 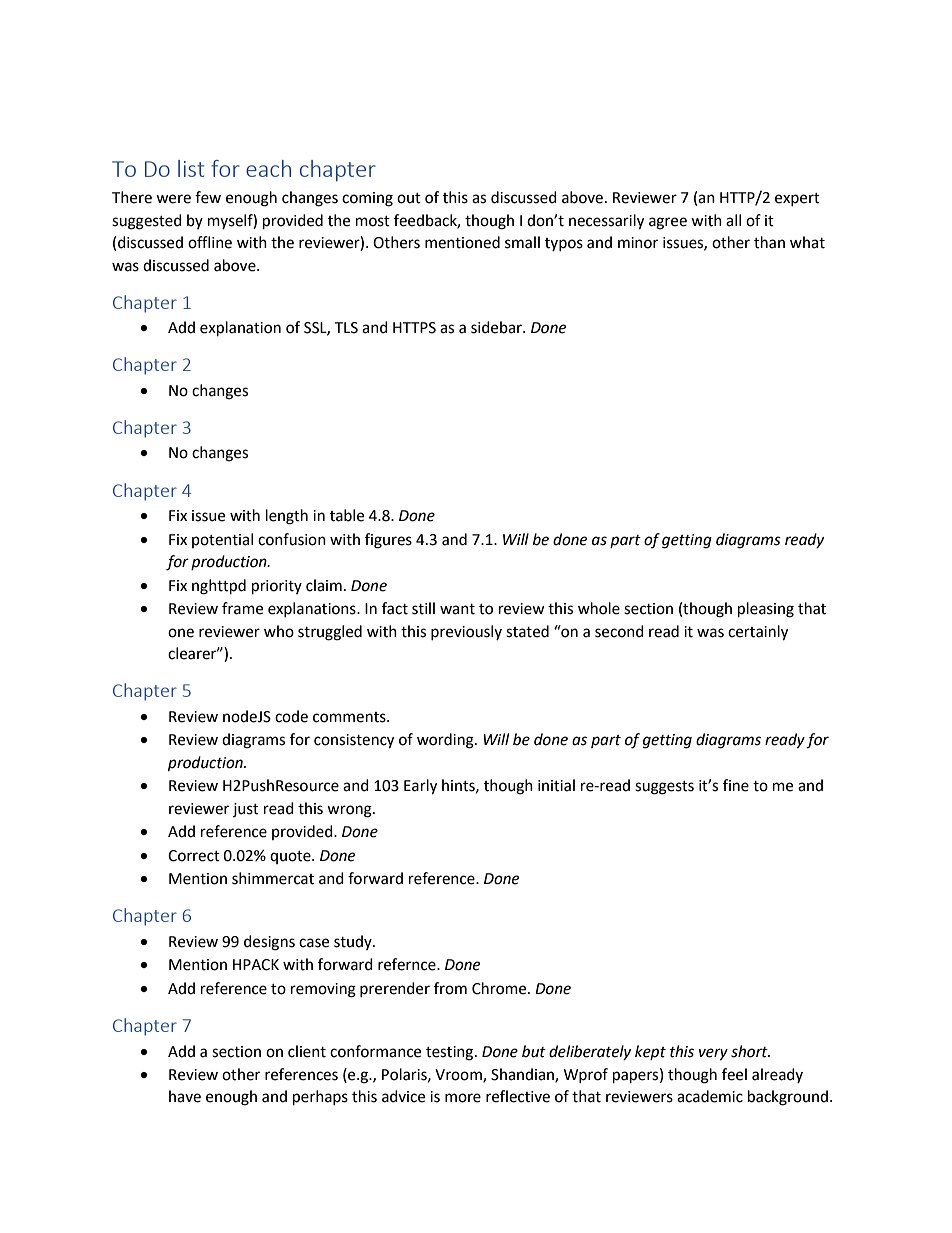 I want to click on feel, so click(x=734, y=1074).
